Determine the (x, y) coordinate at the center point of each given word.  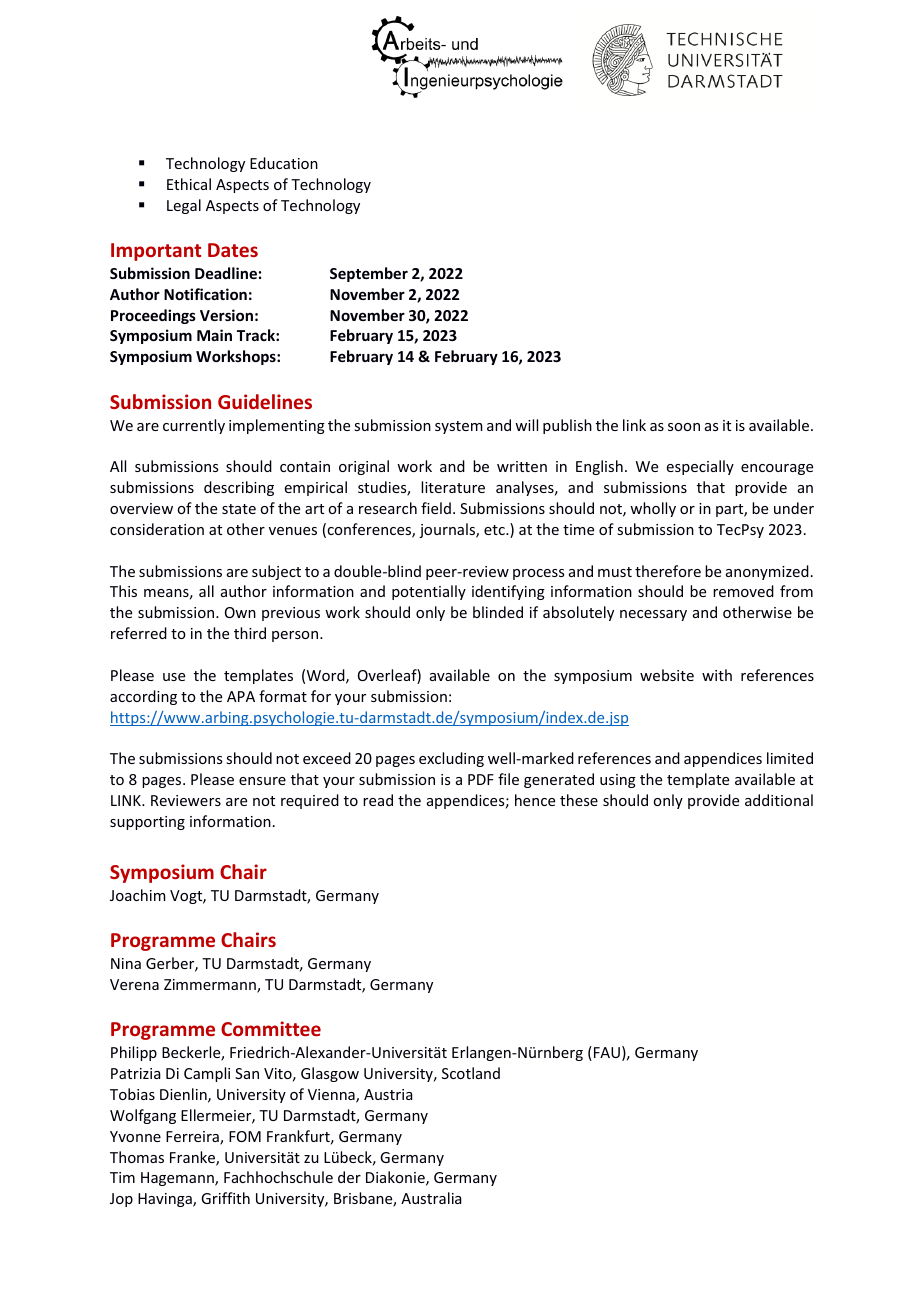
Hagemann (178, 1179)
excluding (451, 759)
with (717, 675)
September (369, 274)
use (174, 677)
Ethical (189, 184)
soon (684, 427)
